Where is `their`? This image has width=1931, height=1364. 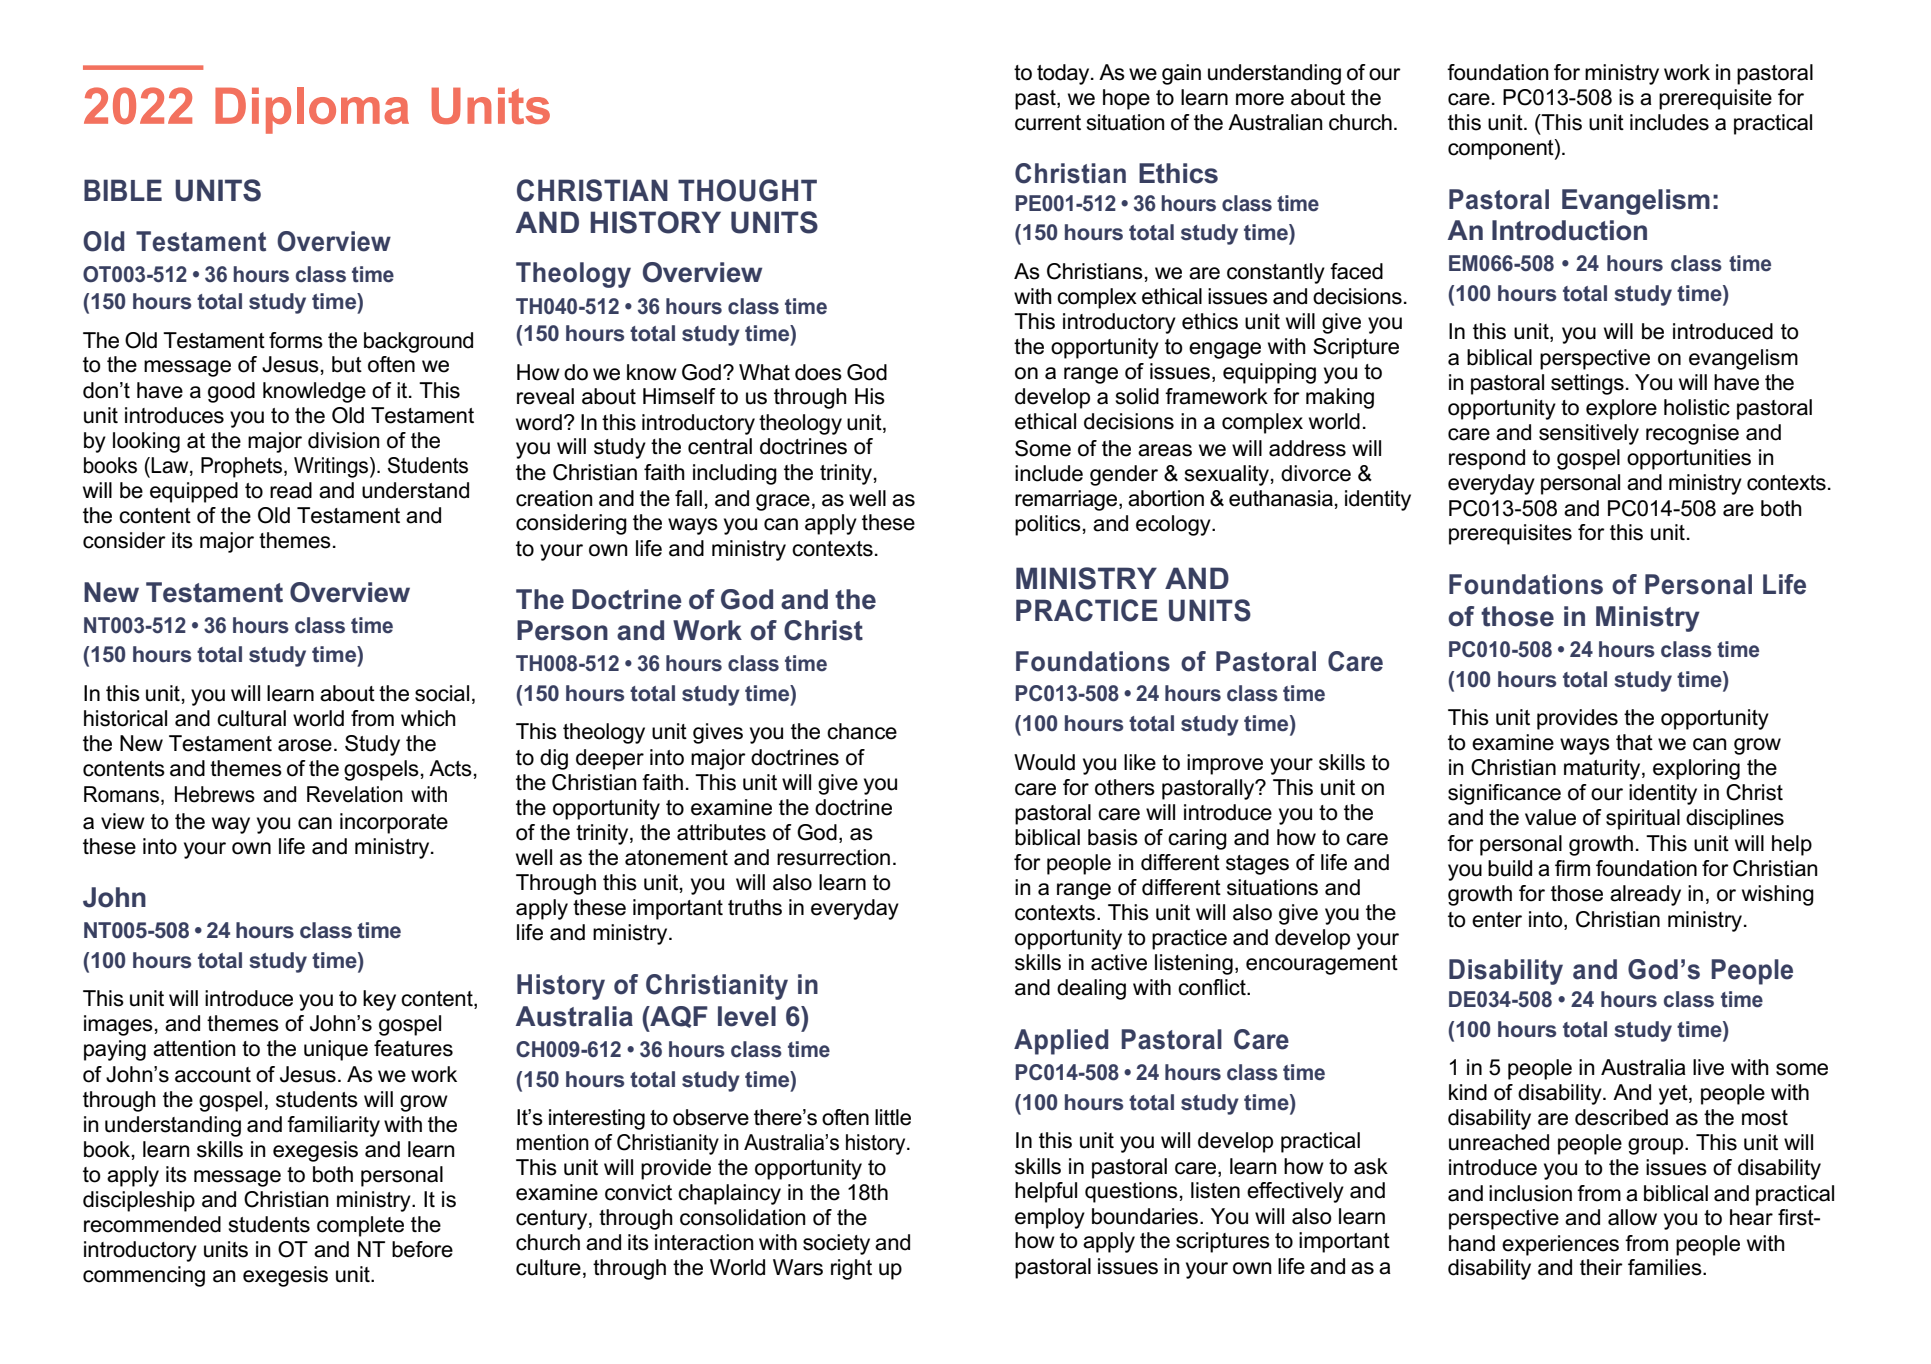 their is located at coordinates (1601, 1267).
